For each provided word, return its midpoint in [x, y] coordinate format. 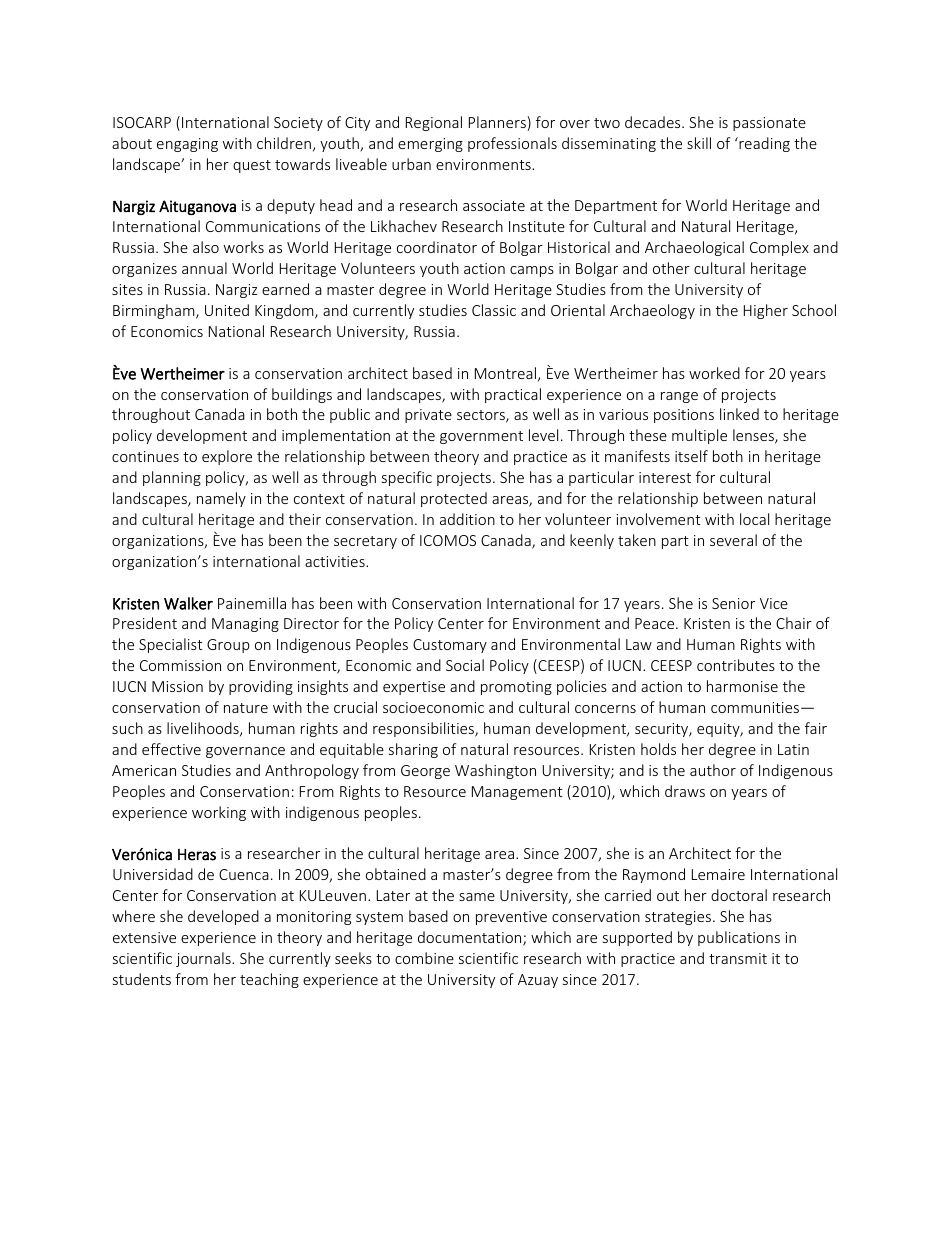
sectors [482, 416]
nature [246, 708]
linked [739, 414]
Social [465, 665]
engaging [187, 145]
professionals [512, 144]
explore [227, 457]
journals [204, 959]
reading [763, 144]
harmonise [742, 686]
